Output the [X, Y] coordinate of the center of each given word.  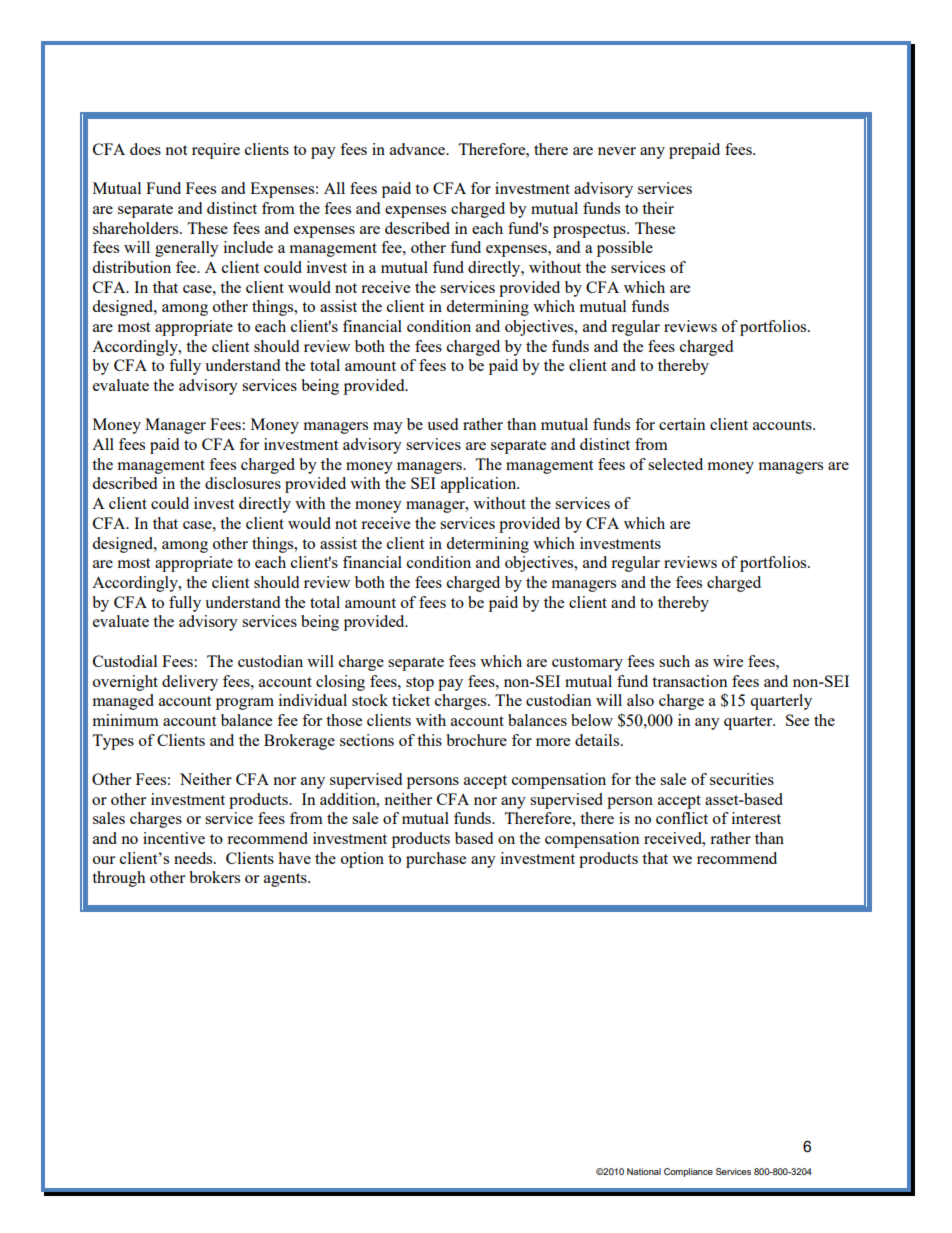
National [644, 1171]
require [216, 151]
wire [728, 661]
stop [420, 684]
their [658, 208]
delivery [190, 683]
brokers [214, 877]
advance [419, 149]
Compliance [688, 1172]
